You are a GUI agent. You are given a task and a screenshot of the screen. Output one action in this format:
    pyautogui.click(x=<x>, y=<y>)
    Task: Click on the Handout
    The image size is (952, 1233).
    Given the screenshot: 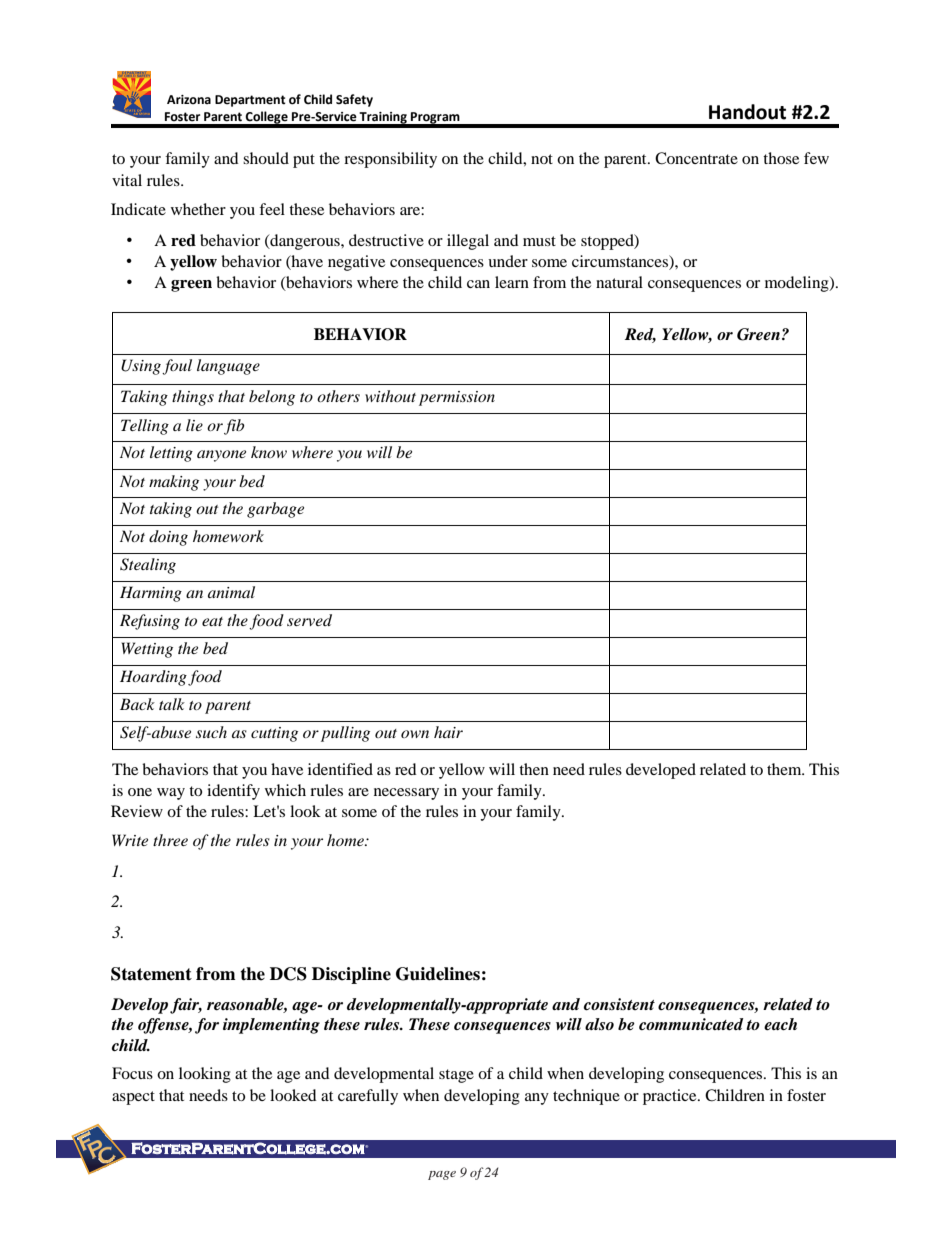 What is the action you would take?
    pyautogui.click(x=747, y=112)
